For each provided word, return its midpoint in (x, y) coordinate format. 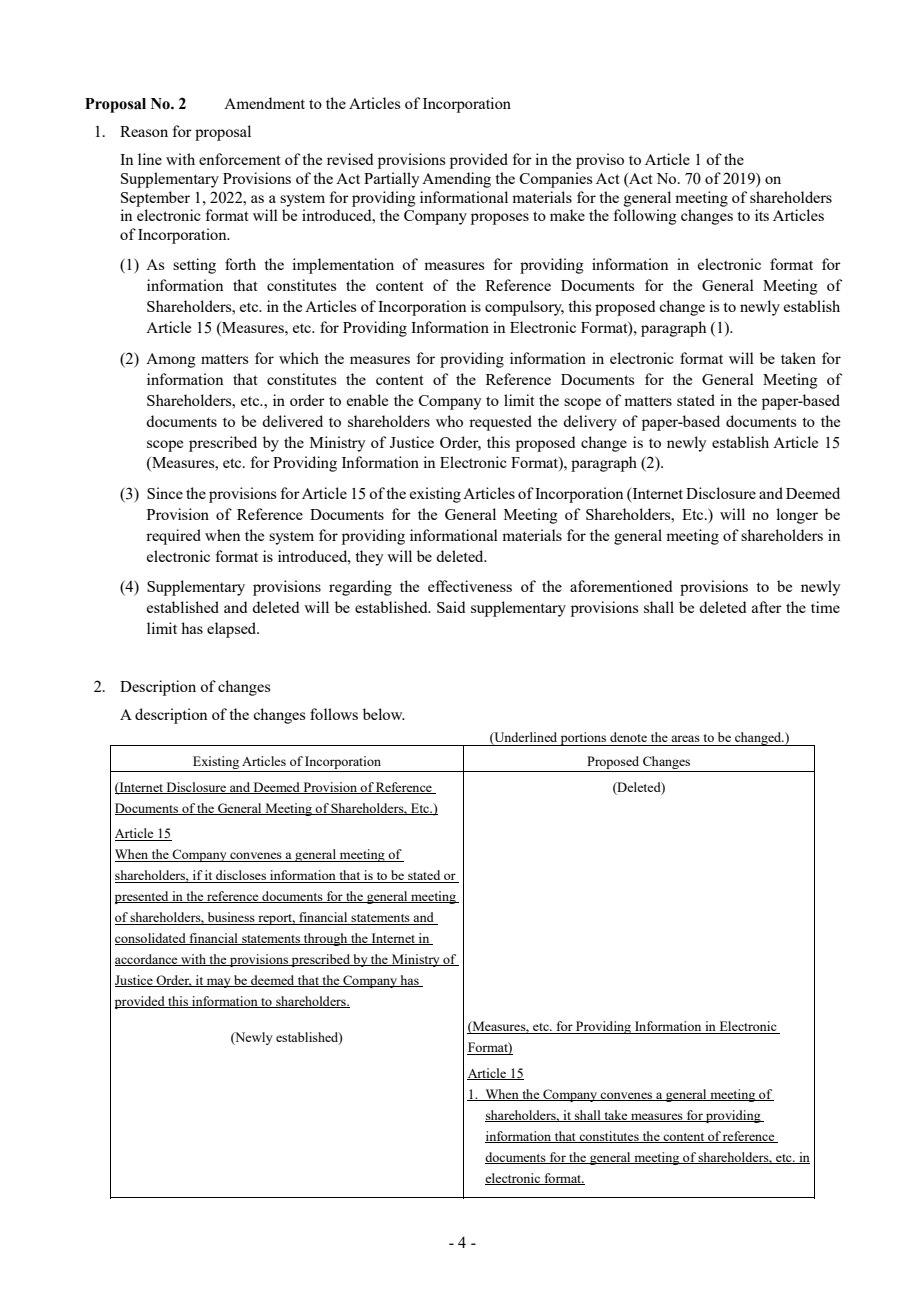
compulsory (524, 308)
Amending (456, 180)
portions (584, 739)
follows (334, 714)
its (762, 215)
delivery (590, 423)
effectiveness (470, 586)
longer (797, 516)
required (173, 537)
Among (171, 360)
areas (685, 738)
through (326, 939)
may (219, 983)
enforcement (240, 159)
